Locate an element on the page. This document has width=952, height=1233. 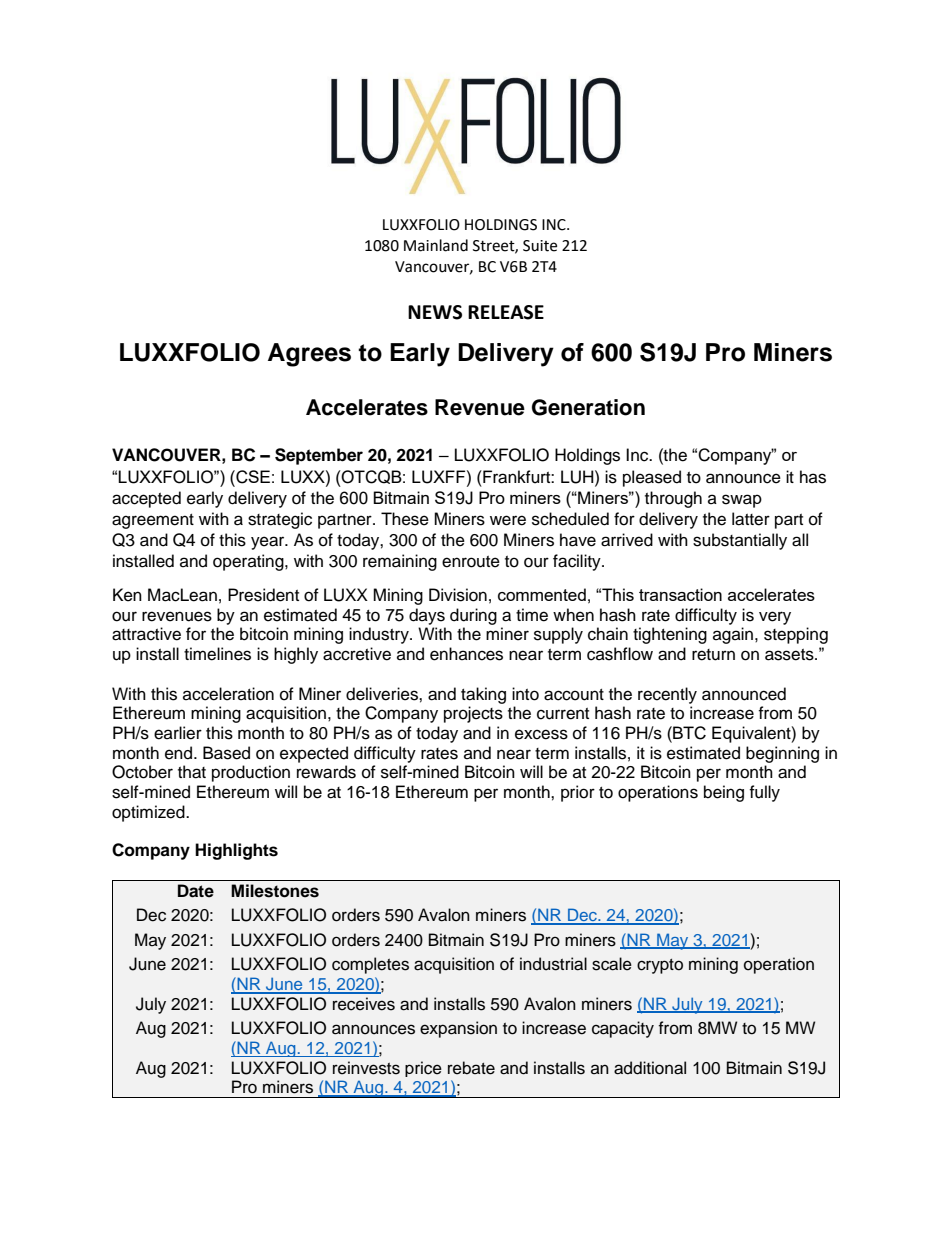
Mainland is located at coordinates (436, 245).
